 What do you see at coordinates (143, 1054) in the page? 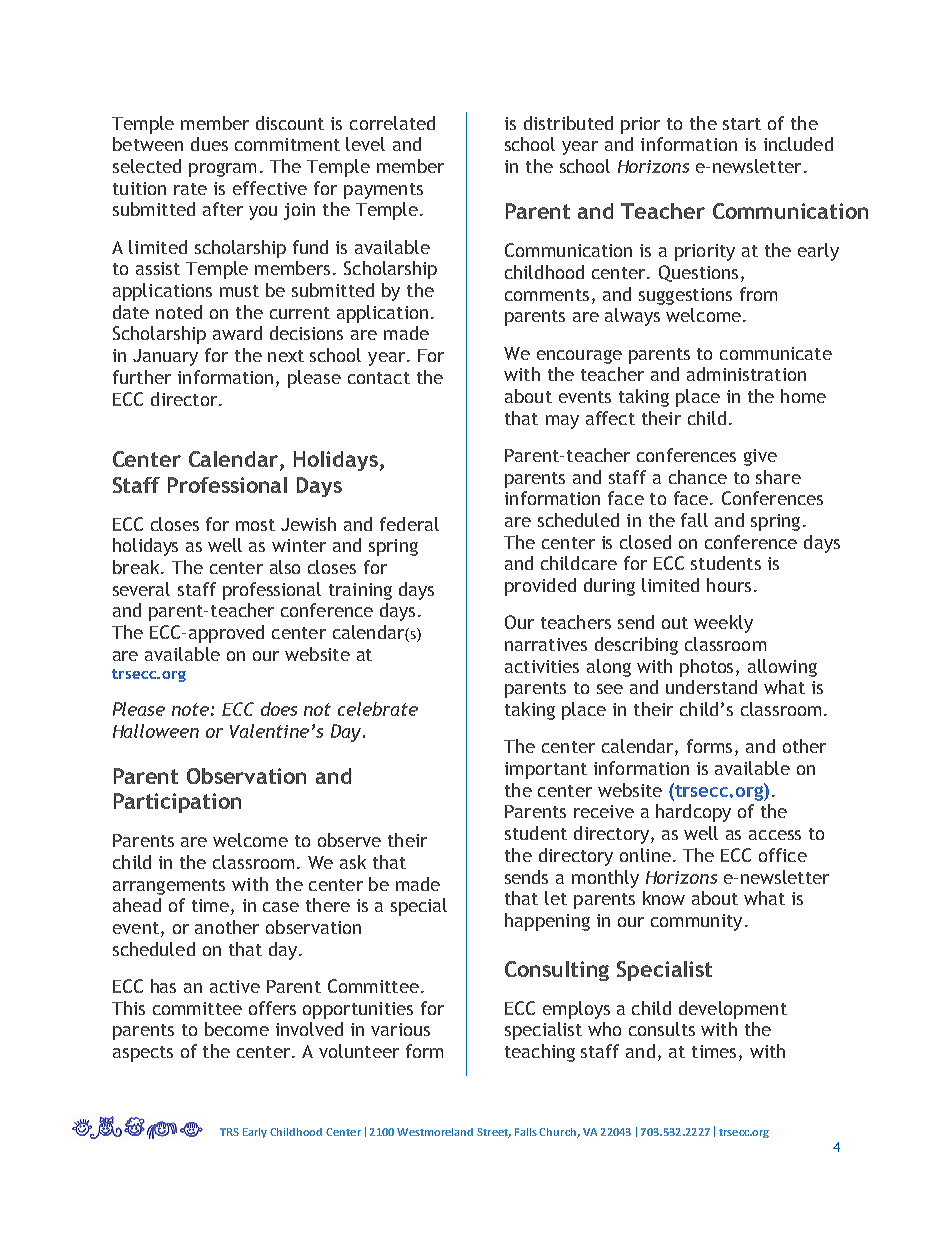
I see `aspects` at bounding box center [143, 1054].
